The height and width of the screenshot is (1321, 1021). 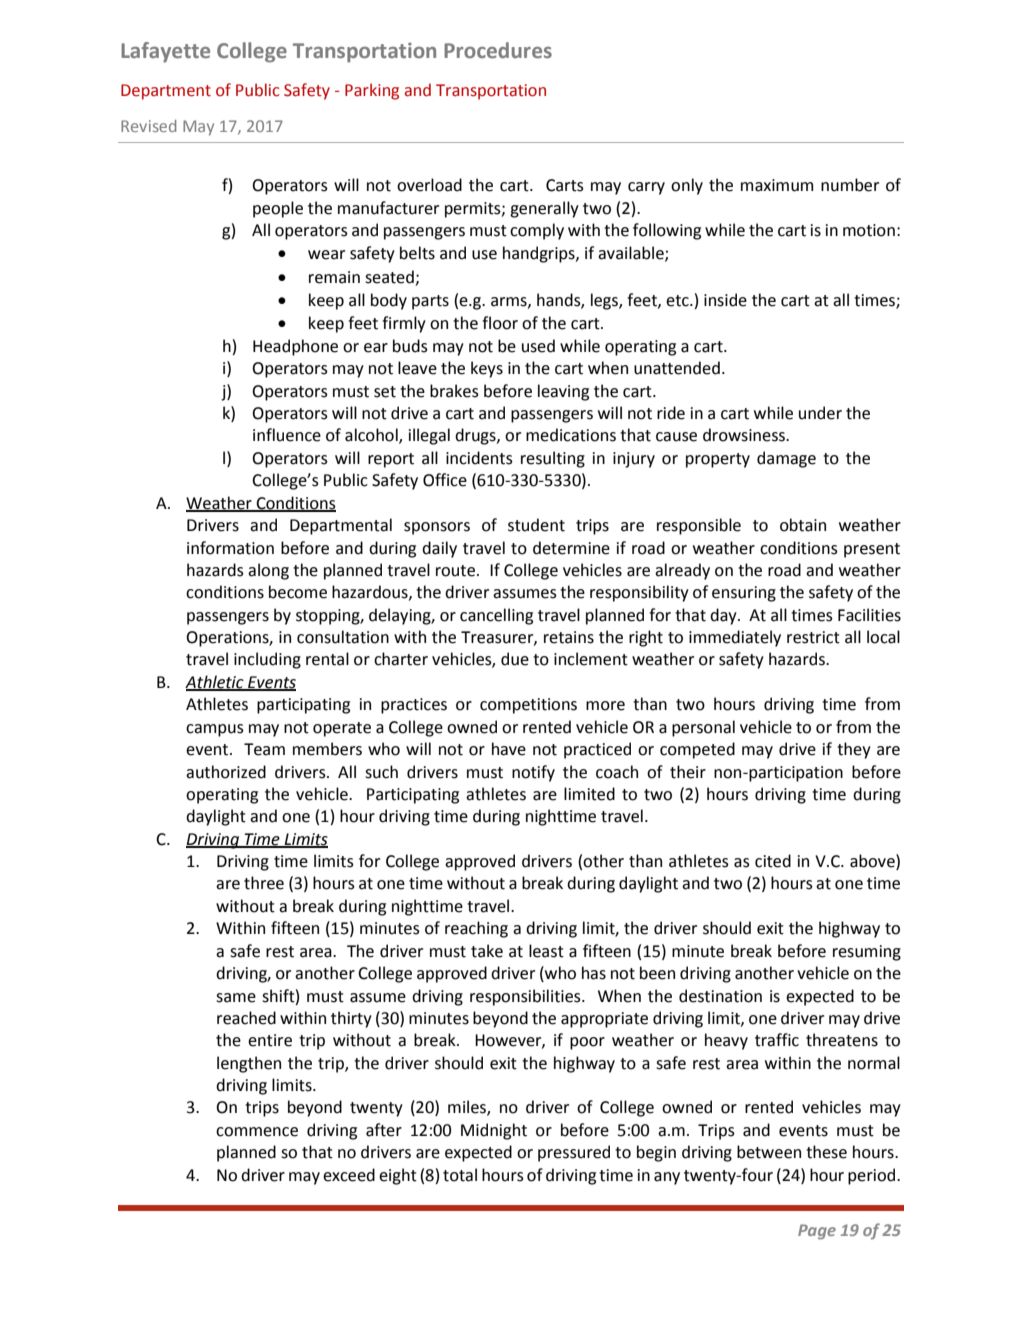 I want to click on total, so click(x=460, y=1175).
